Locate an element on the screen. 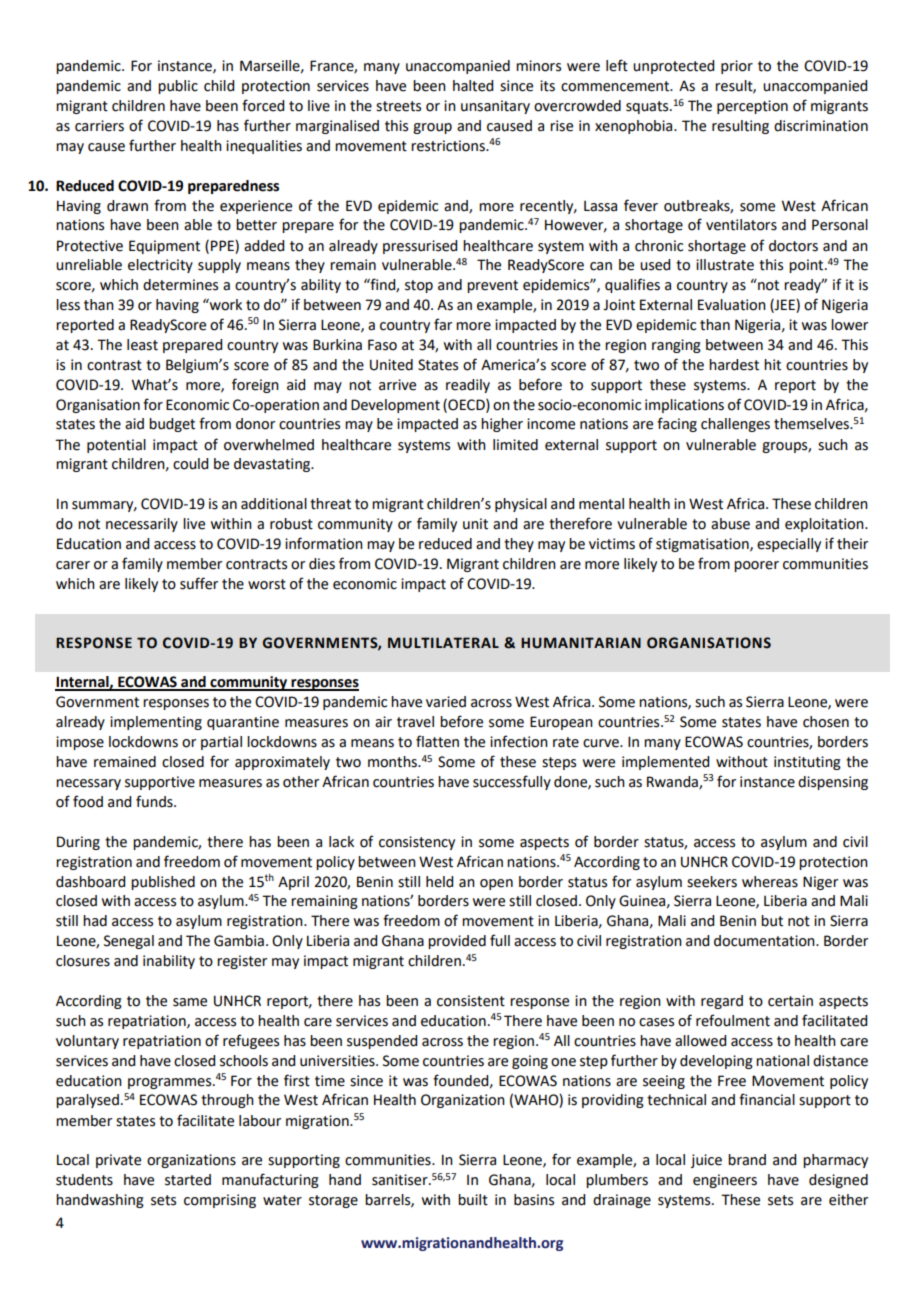  instituting is located at coordinates (807, 763).
